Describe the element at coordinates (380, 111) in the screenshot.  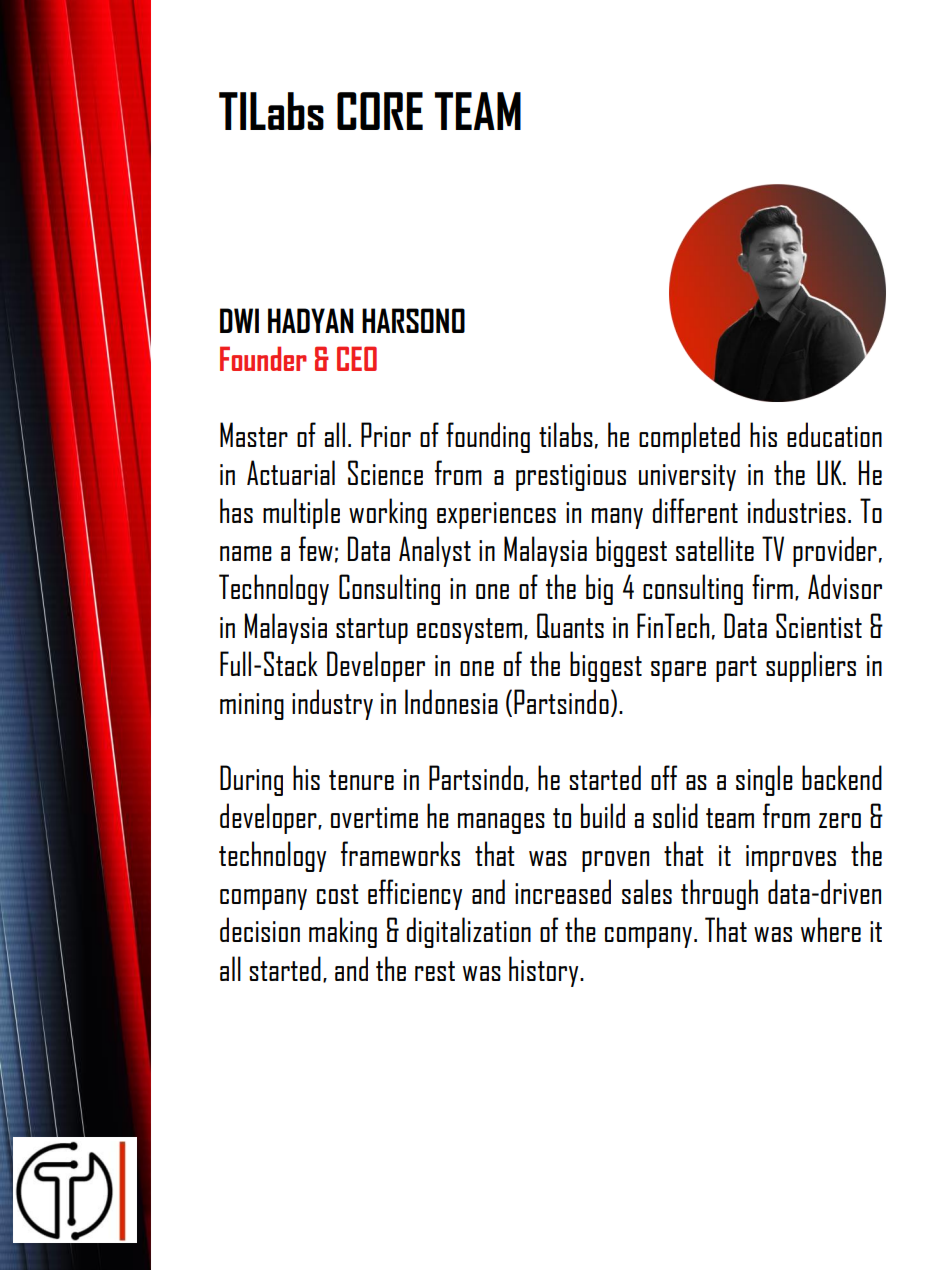
I see `CORE` at that location.
